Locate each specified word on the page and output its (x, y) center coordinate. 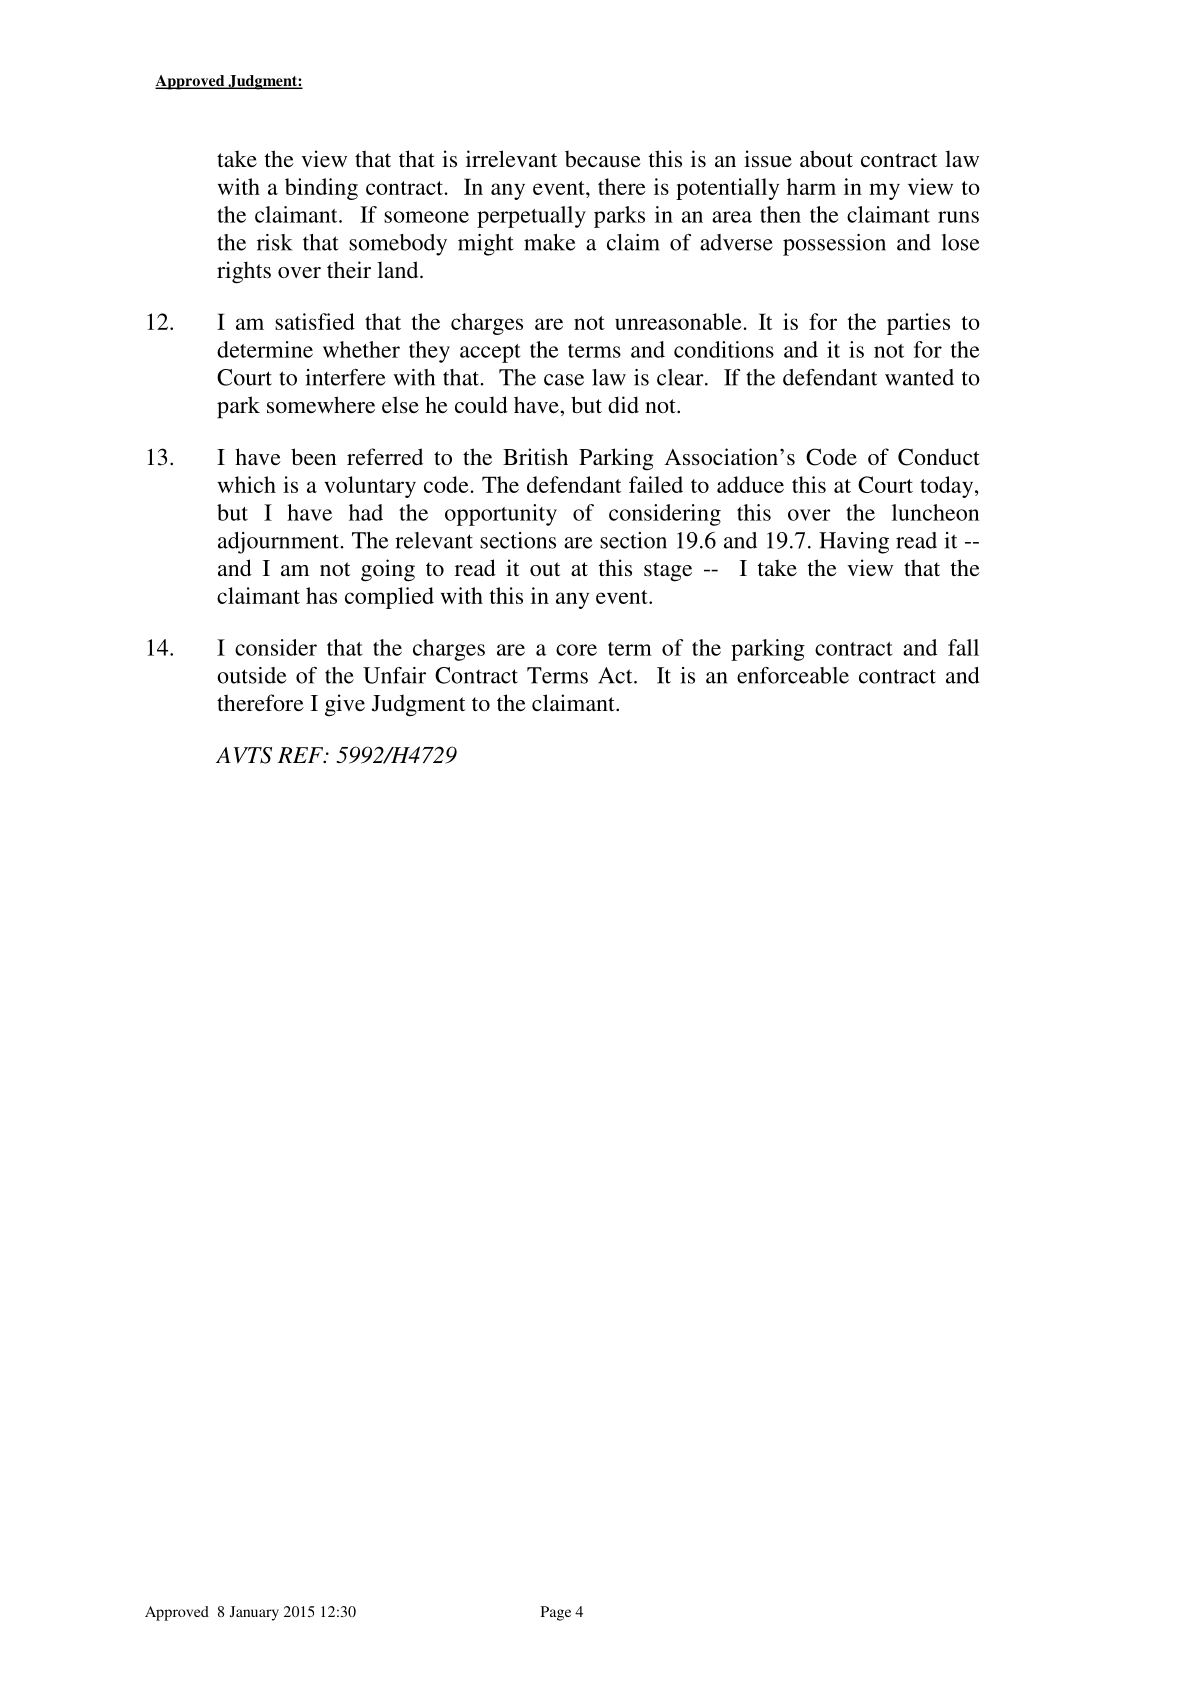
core (576, 650)
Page (556, 1613)
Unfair (394, 675)
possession (834, 245)
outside (252, 675)
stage (668, 572)
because (603, 159)
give (345, 705)
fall (963, 647)
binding (321, 189)
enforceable (793, 675)
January (254, 1613)
